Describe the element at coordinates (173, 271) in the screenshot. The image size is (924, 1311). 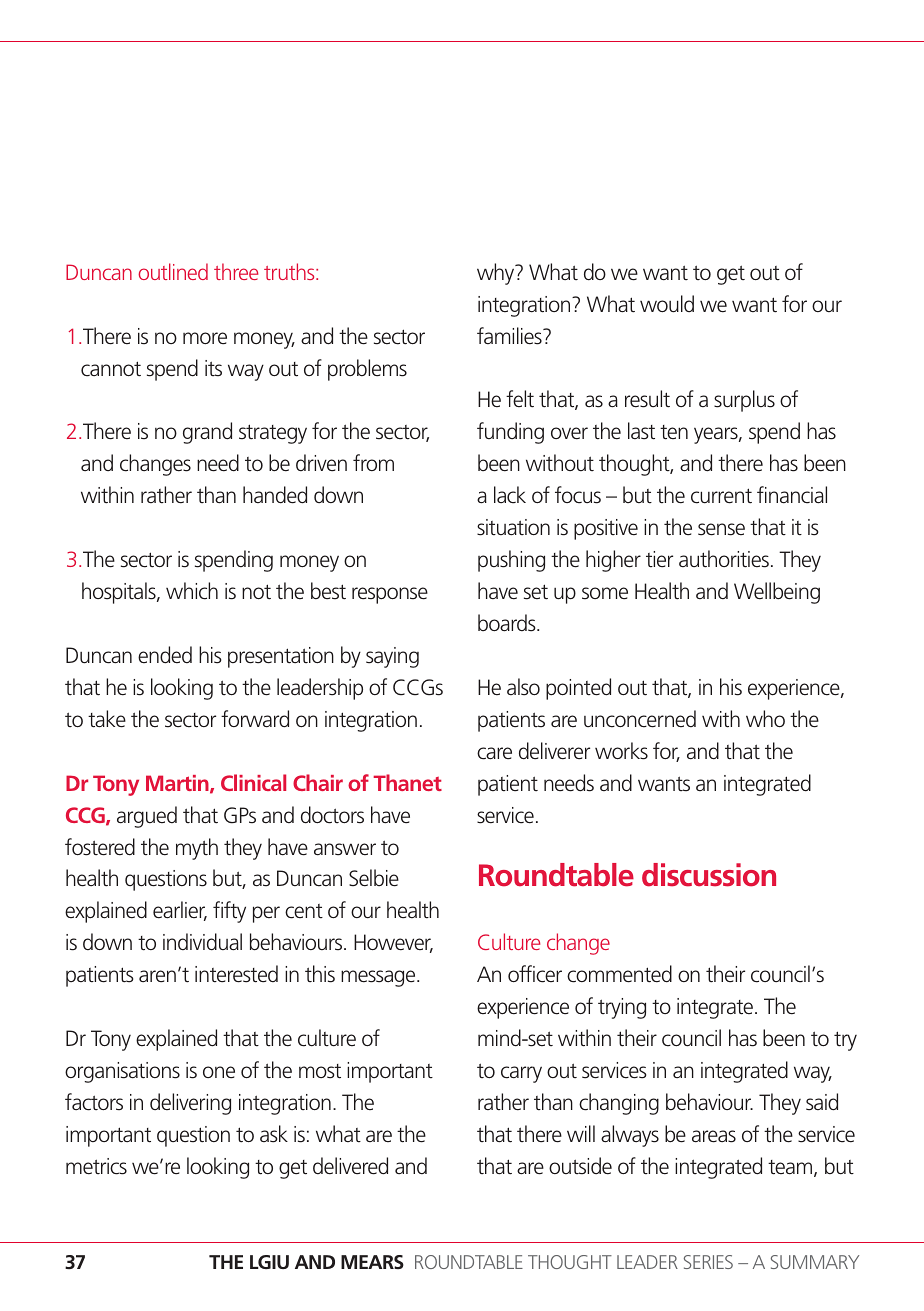
I see `outlined` at that location.
